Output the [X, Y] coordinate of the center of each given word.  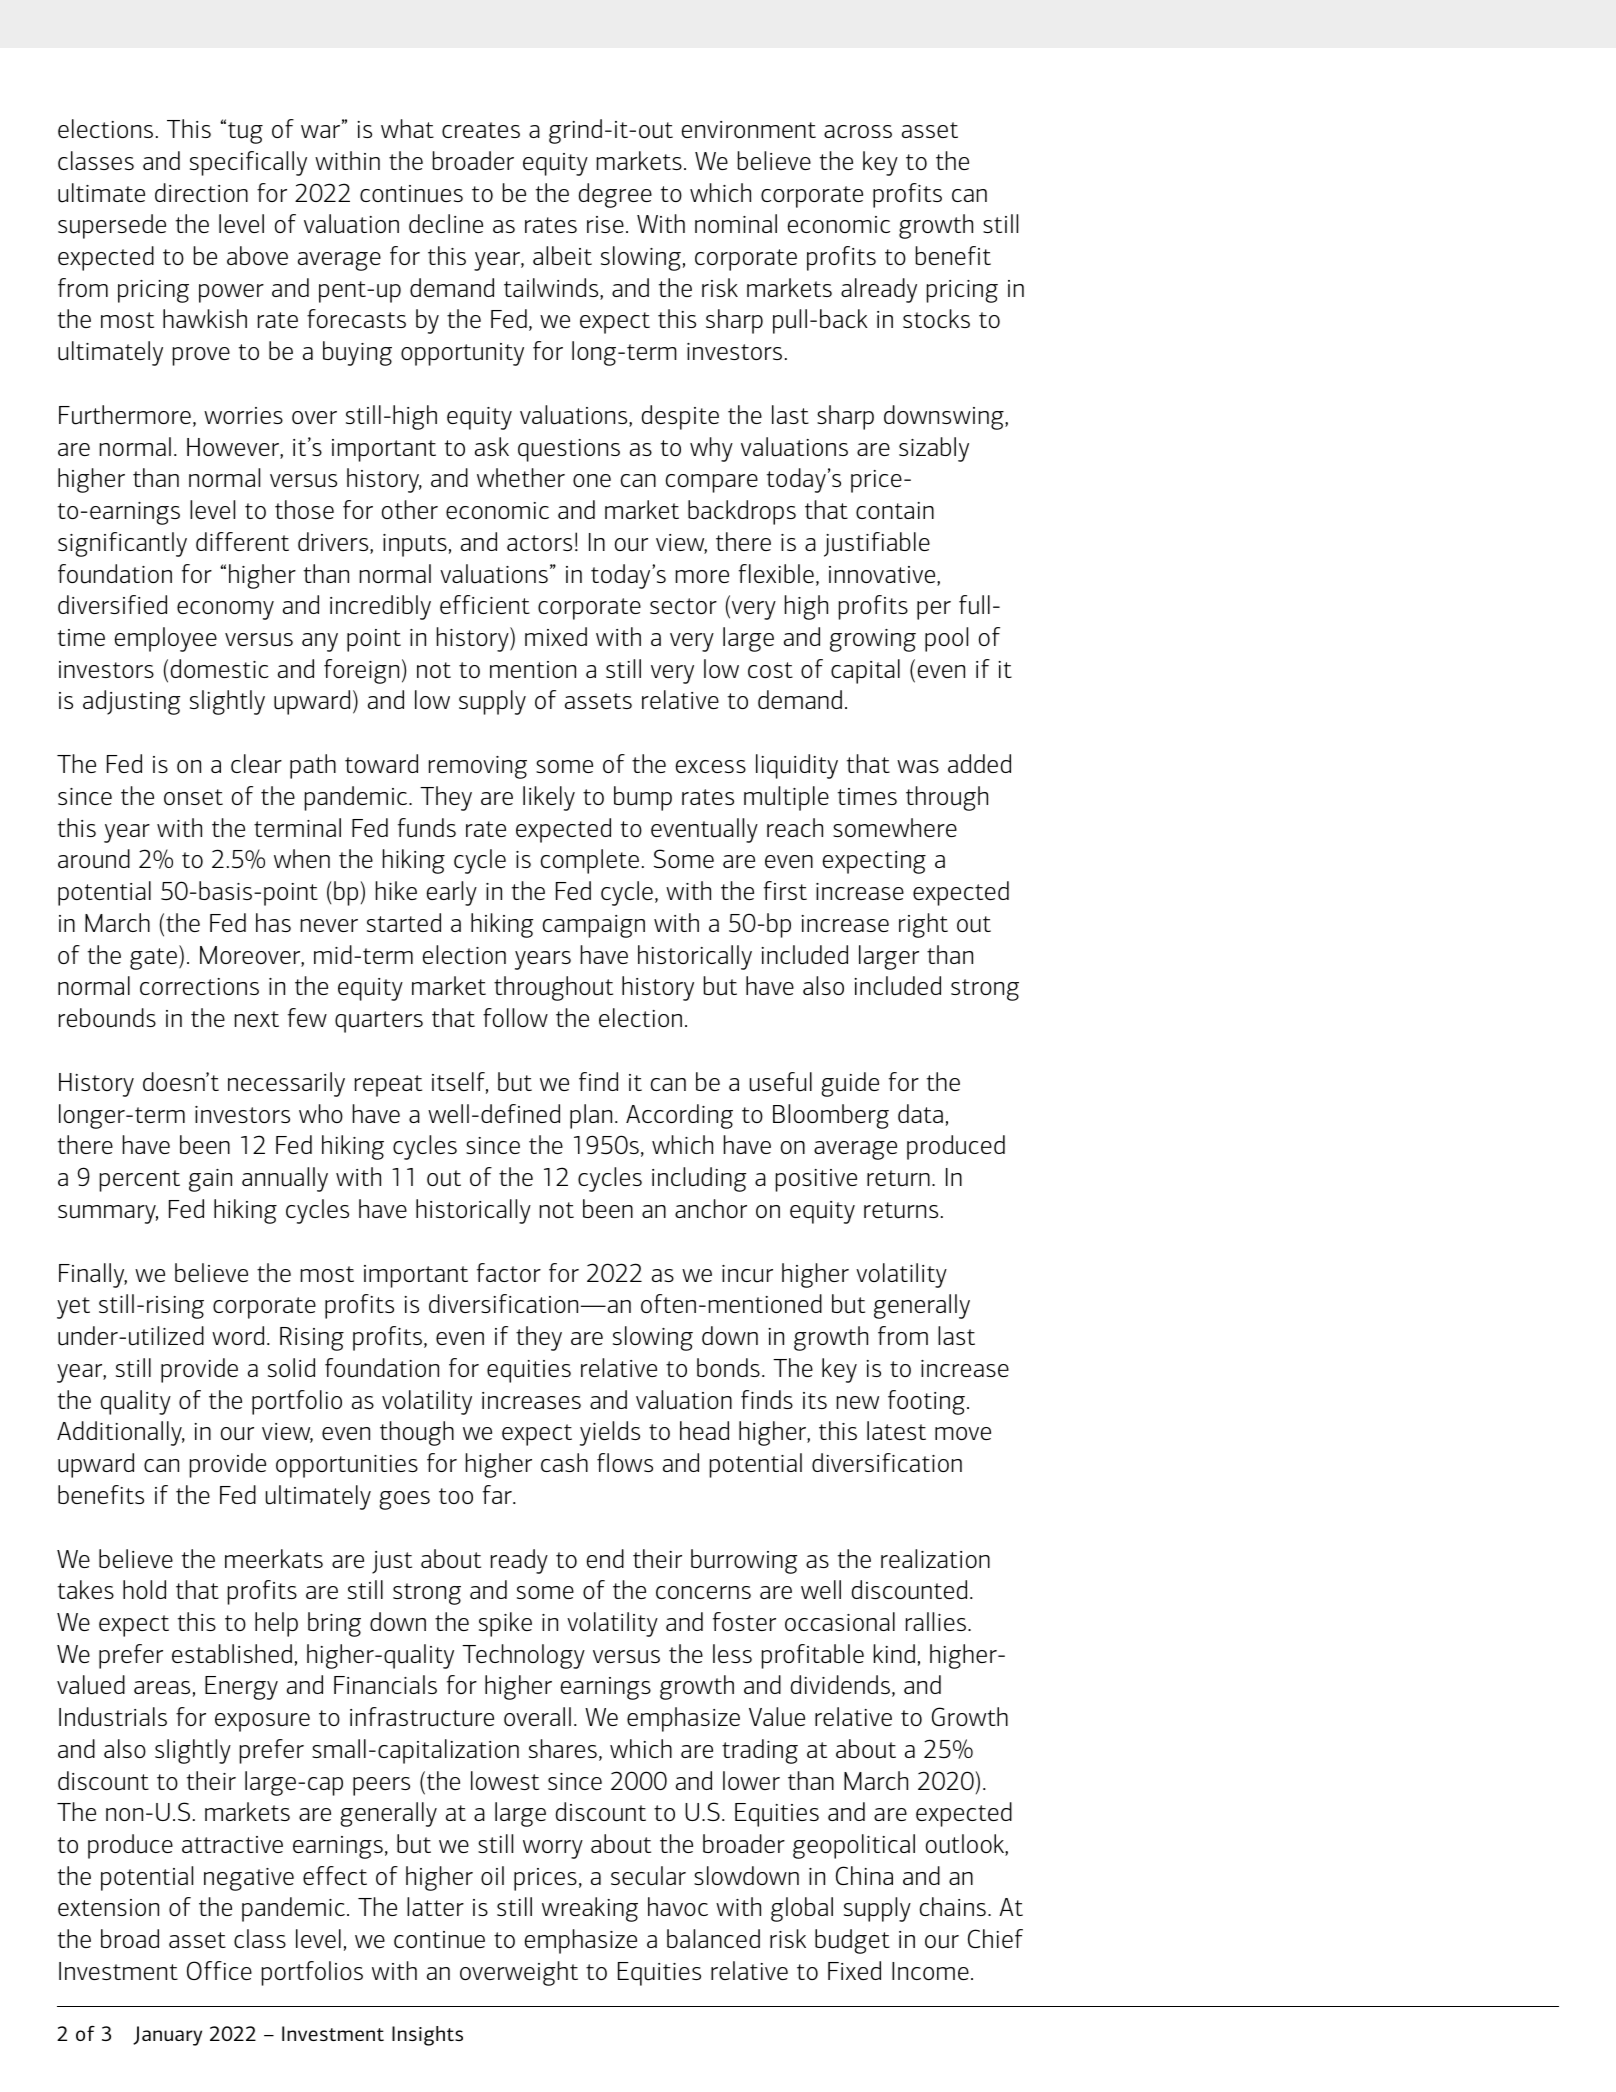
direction [201, 192]
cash [564, 1462]
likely [549, 798]
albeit [562, 255]
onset [193, 797]
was [918, 766]
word [238, 1335]
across [858, 131]
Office [219, 1970]
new [858, 1402]
